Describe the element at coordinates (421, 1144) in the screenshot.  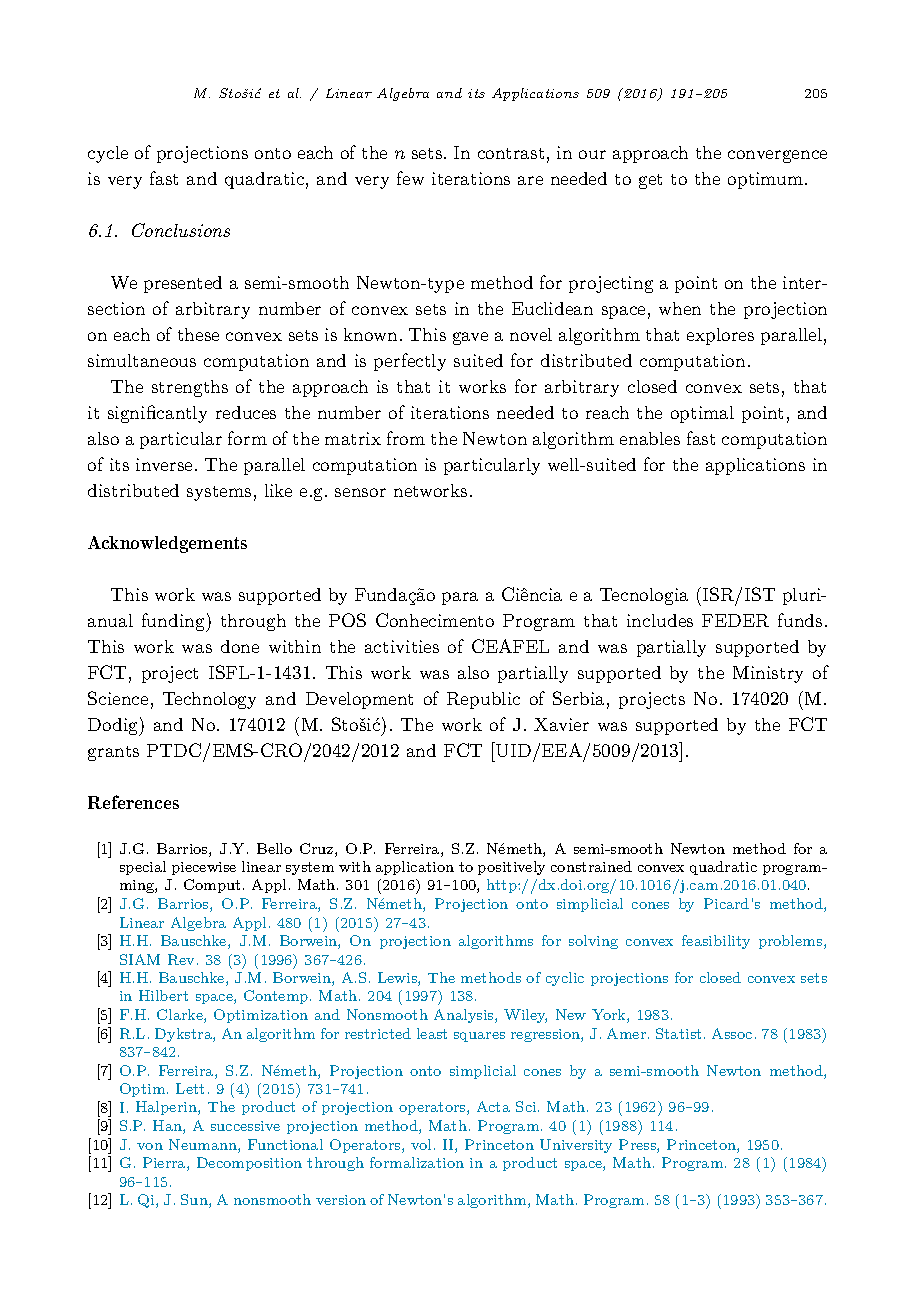
I see `vol` at that location.
